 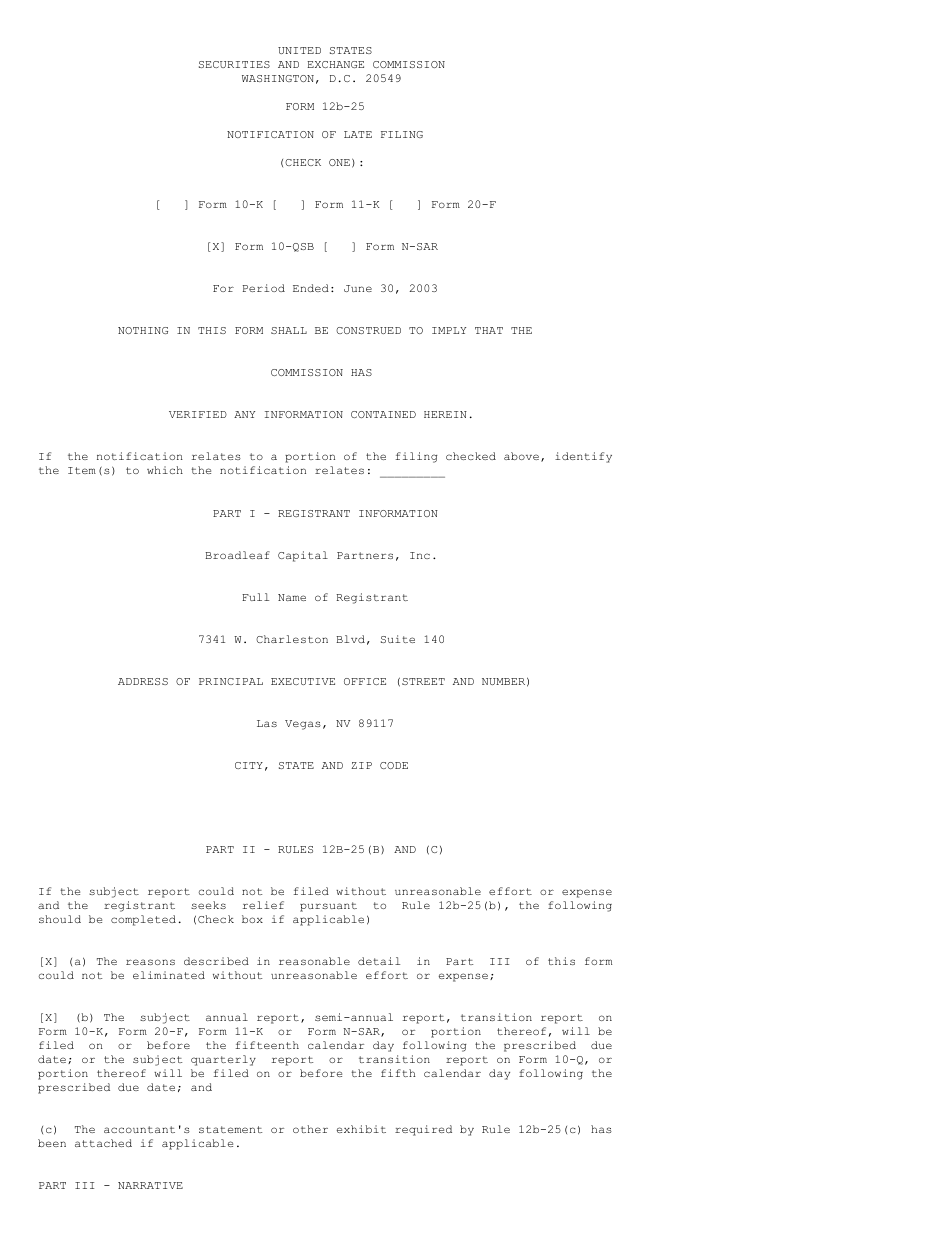 What do you see at coordinates (103, 1143) in the screenshot?
I see `attached` at bounding box center [103, 1143].
